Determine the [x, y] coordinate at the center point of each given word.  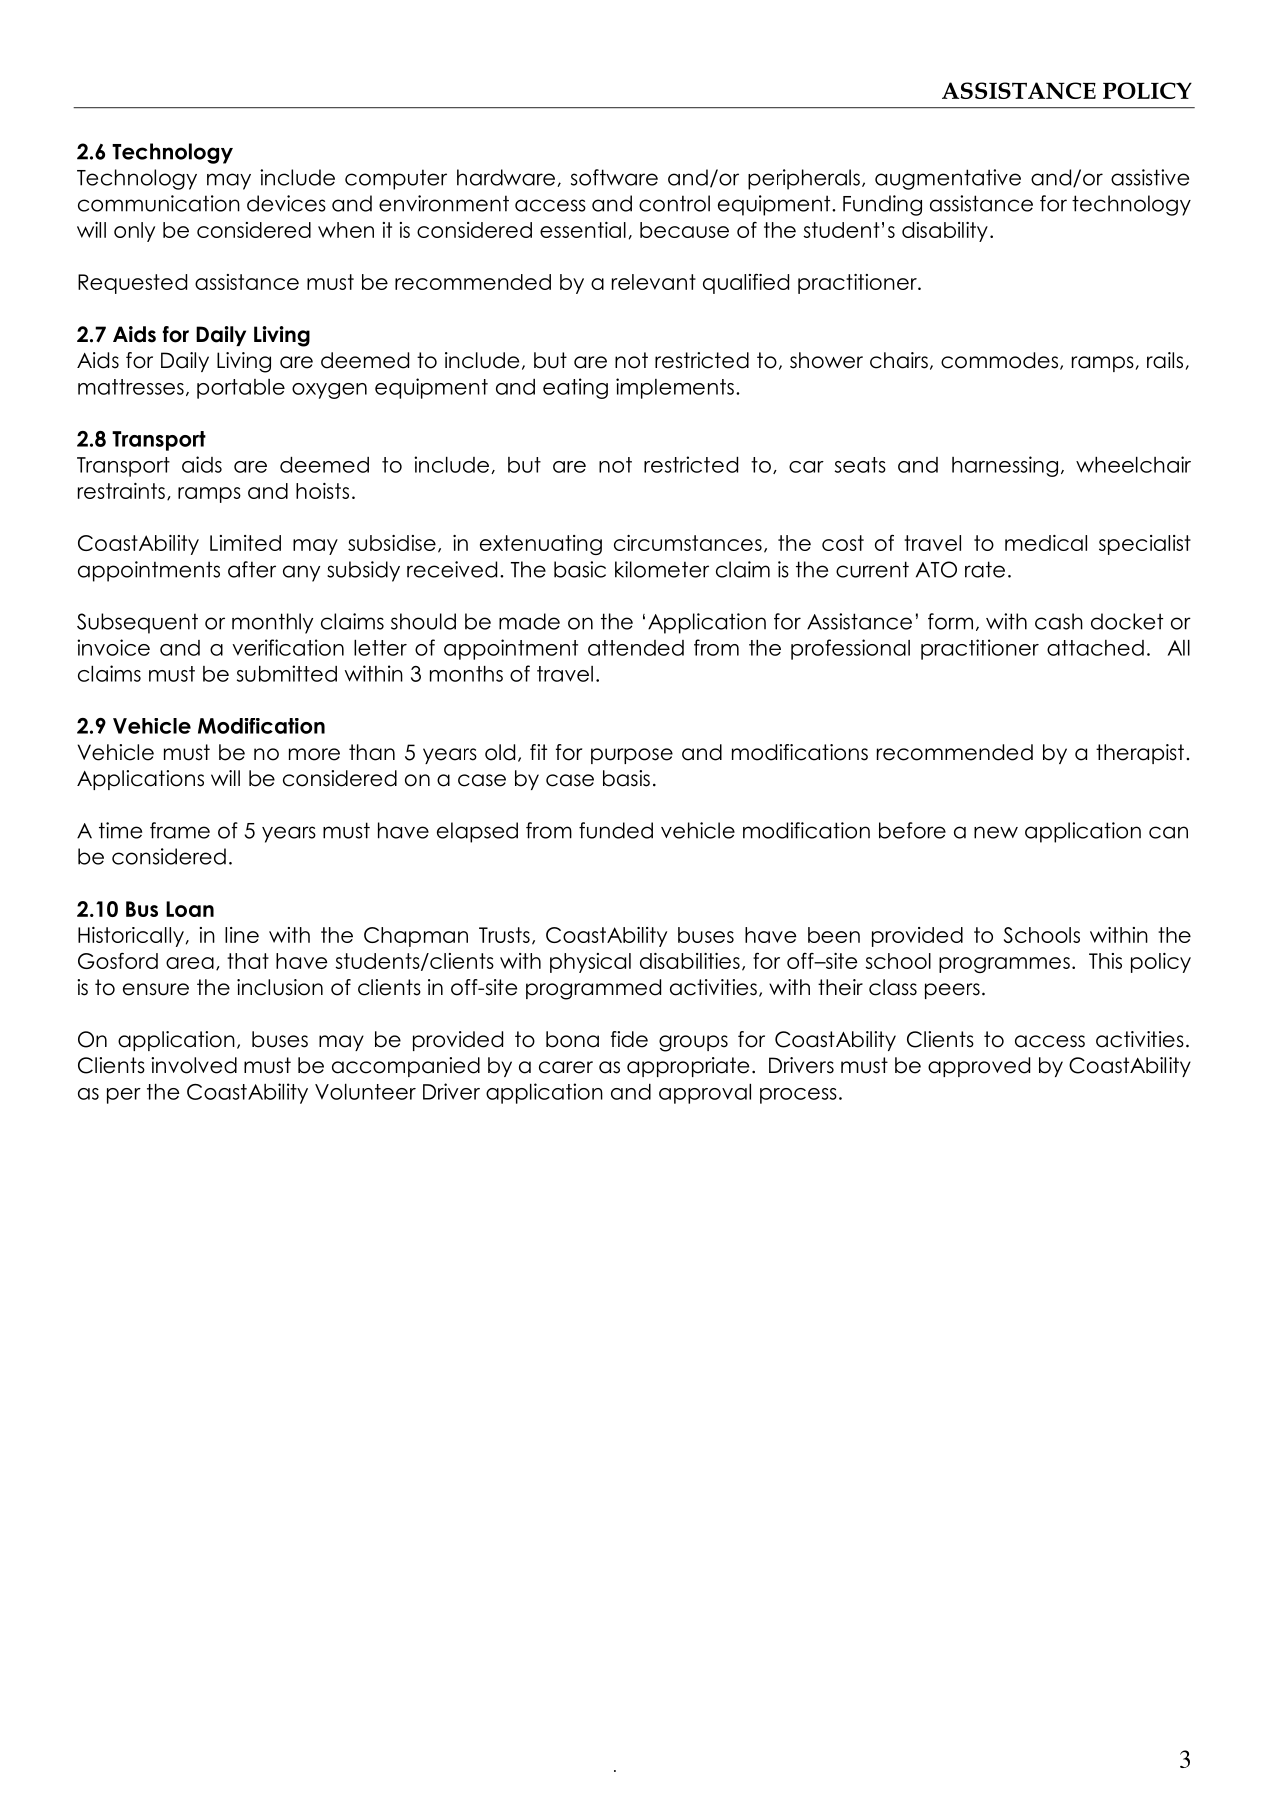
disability [945, 232]
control [674, 203]
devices [286, 203]
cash [1059, 621]
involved [194, 1065]
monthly [272, 623]
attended [636, 648]
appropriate [688, 1067]
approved [979, 1067]
